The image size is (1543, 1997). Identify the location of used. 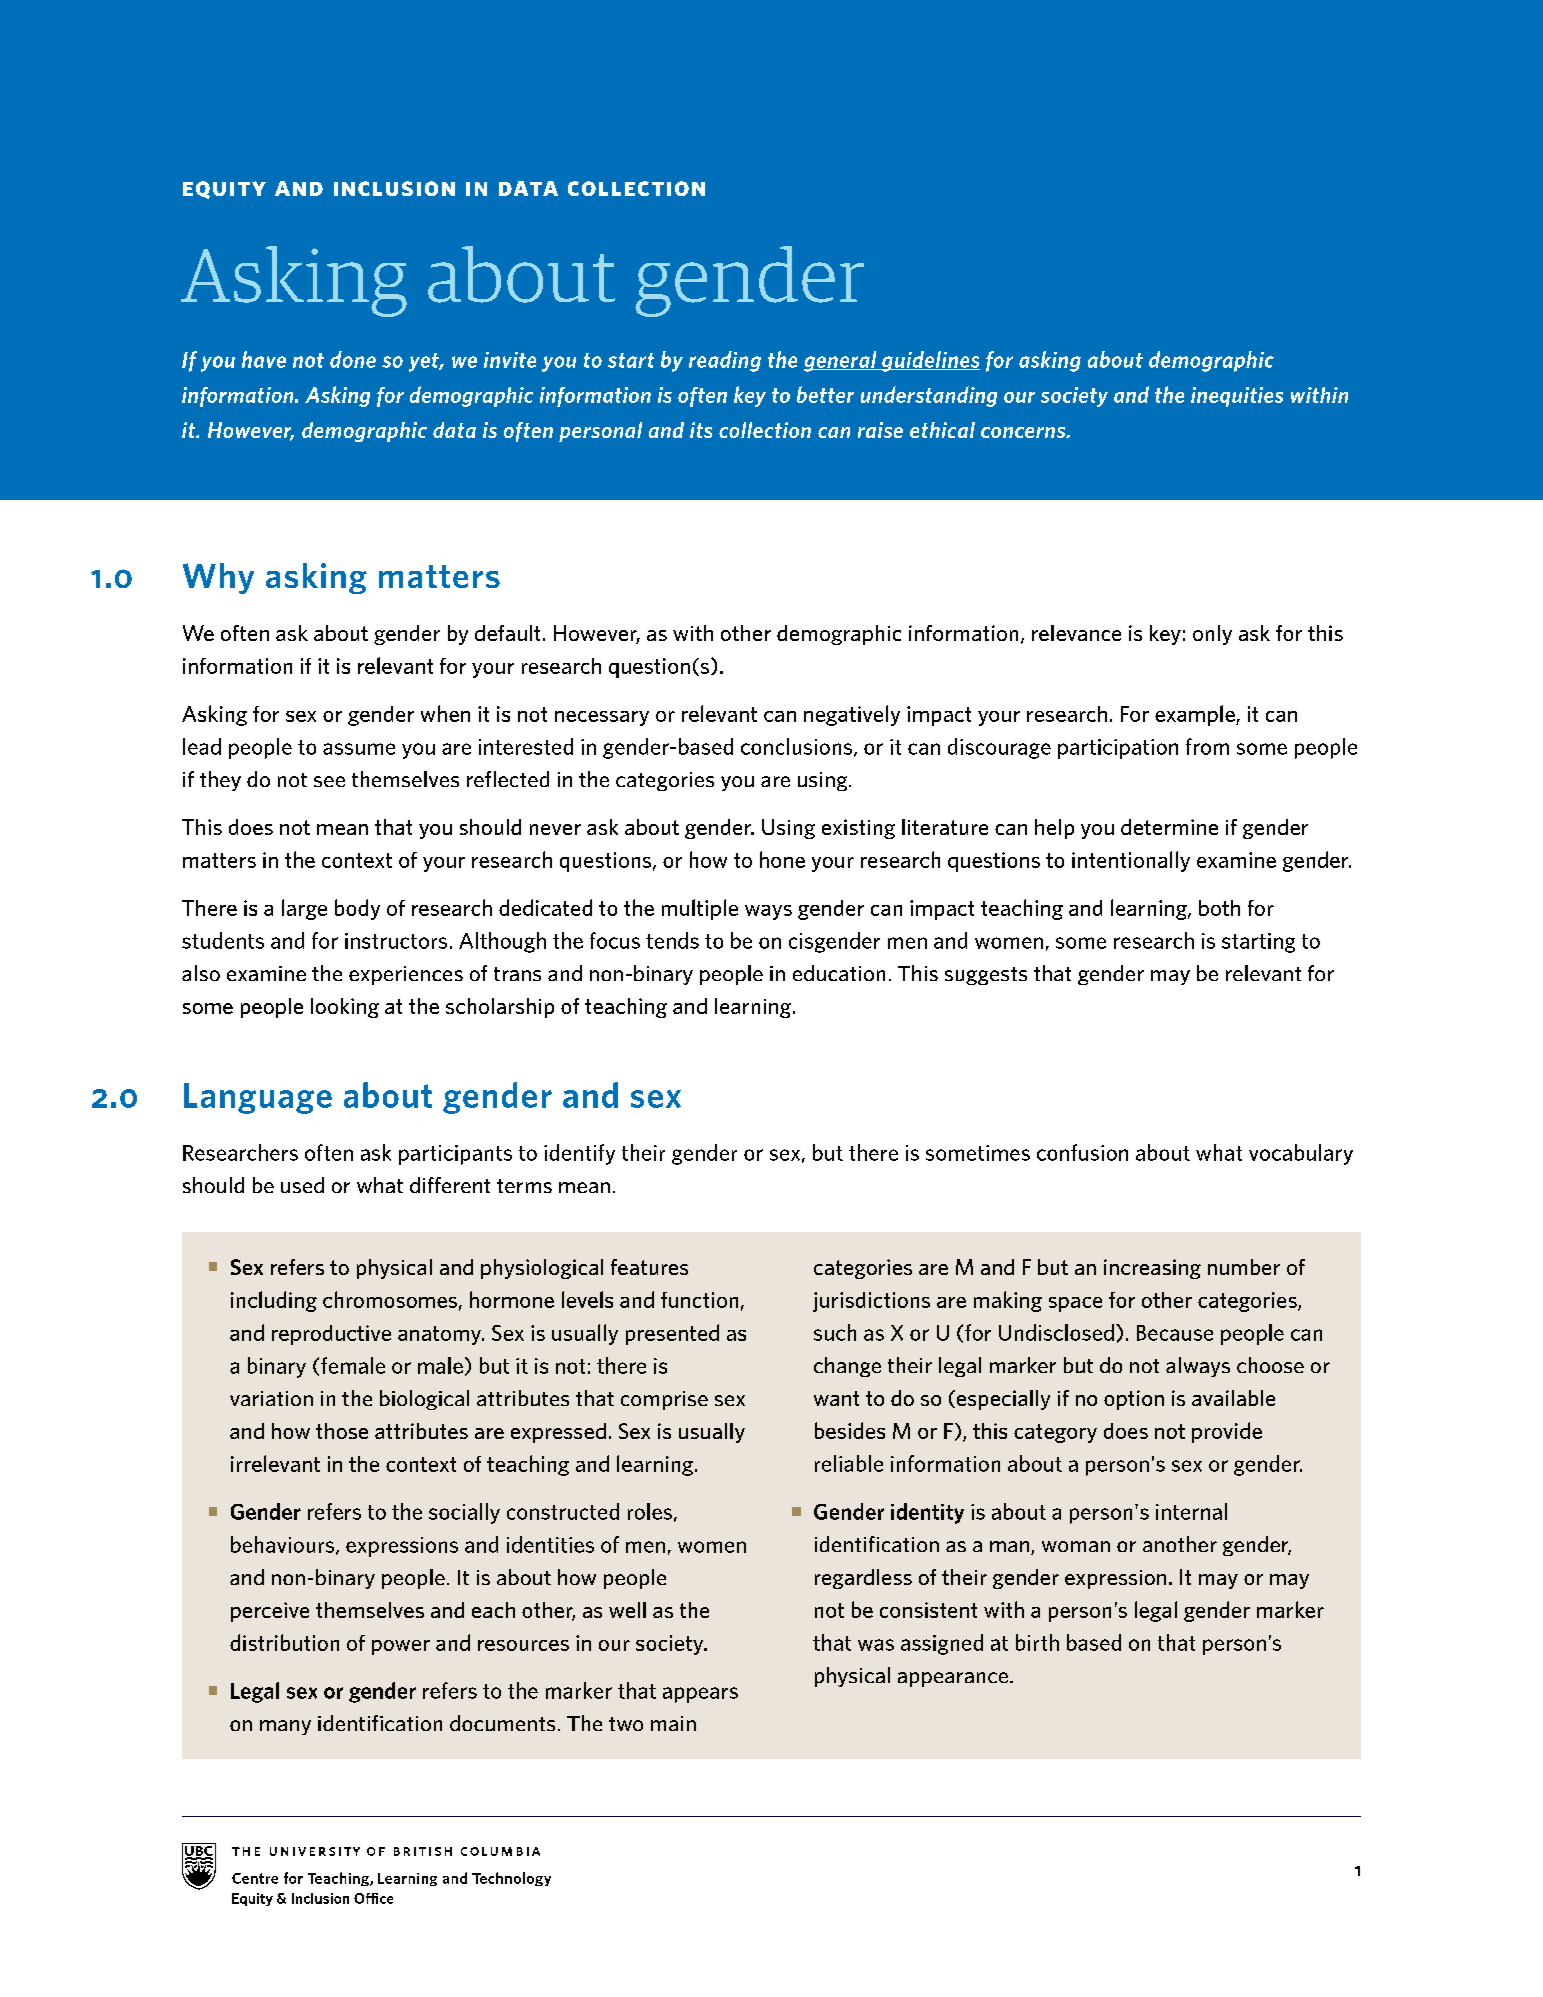
(302, 1185).
